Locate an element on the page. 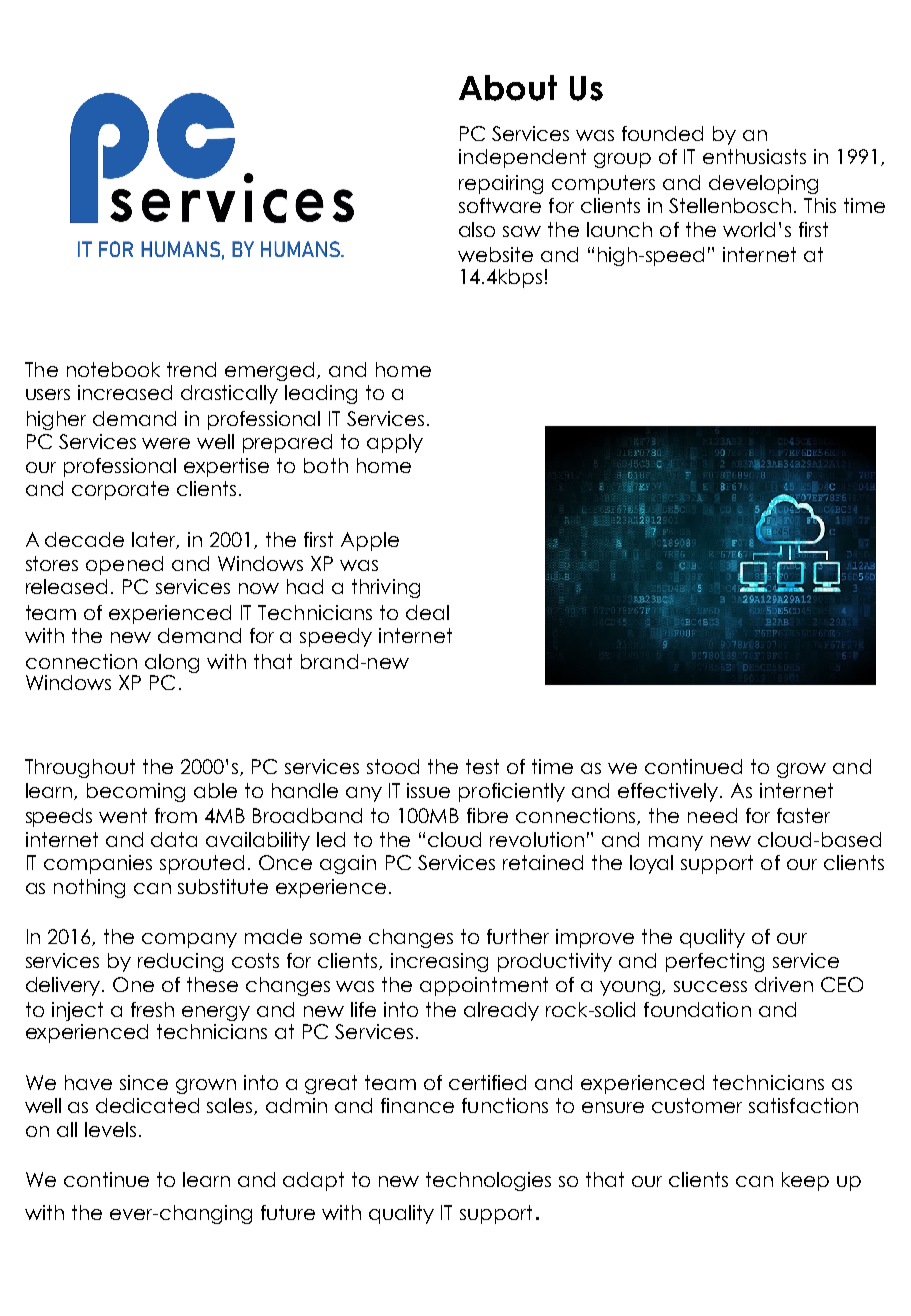 Image resolution: width=911 pixels, height=1316 pixels. effectively is located at coordinates (669, 792).
